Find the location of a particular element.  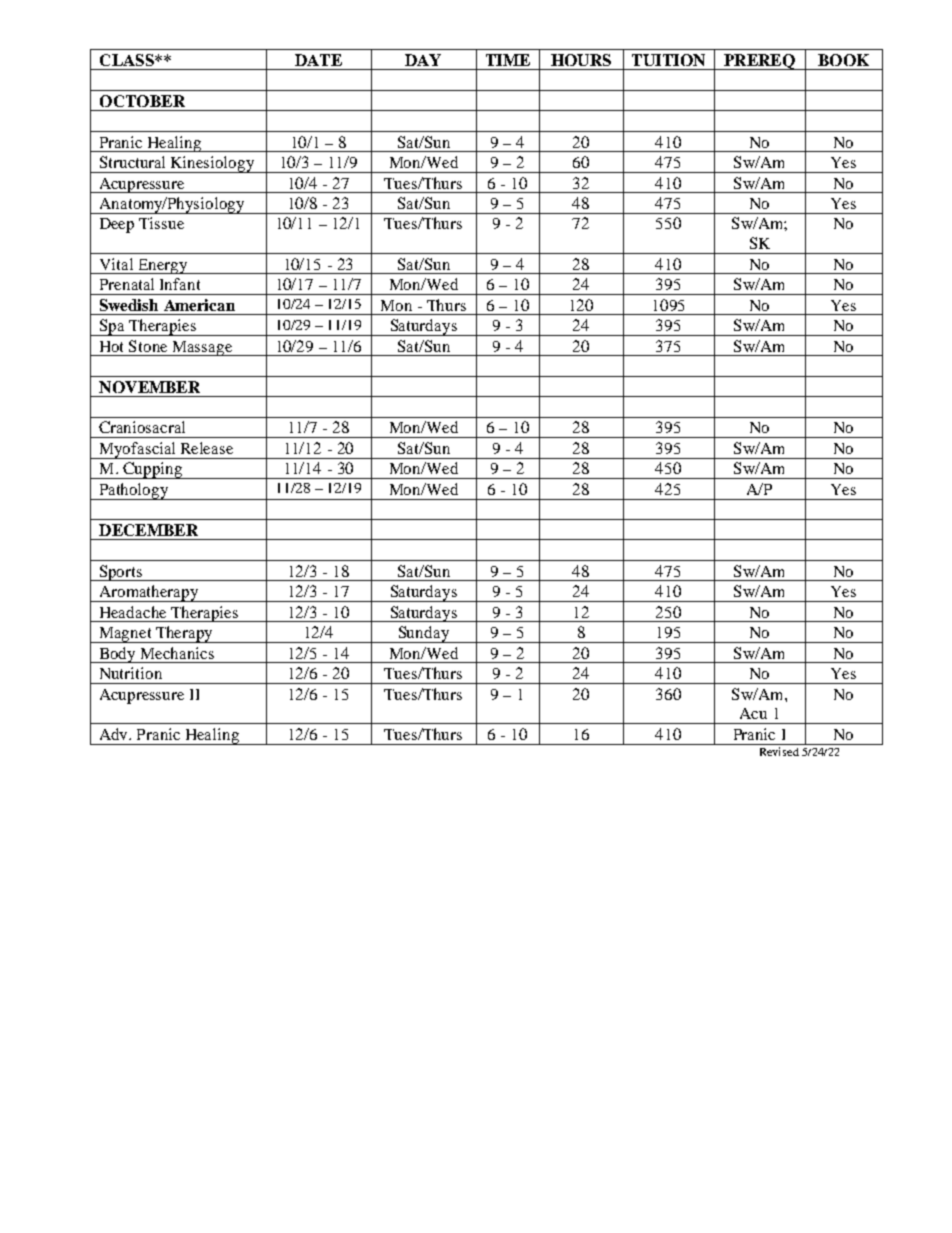

Revised is located at coordinates (779, 751).
